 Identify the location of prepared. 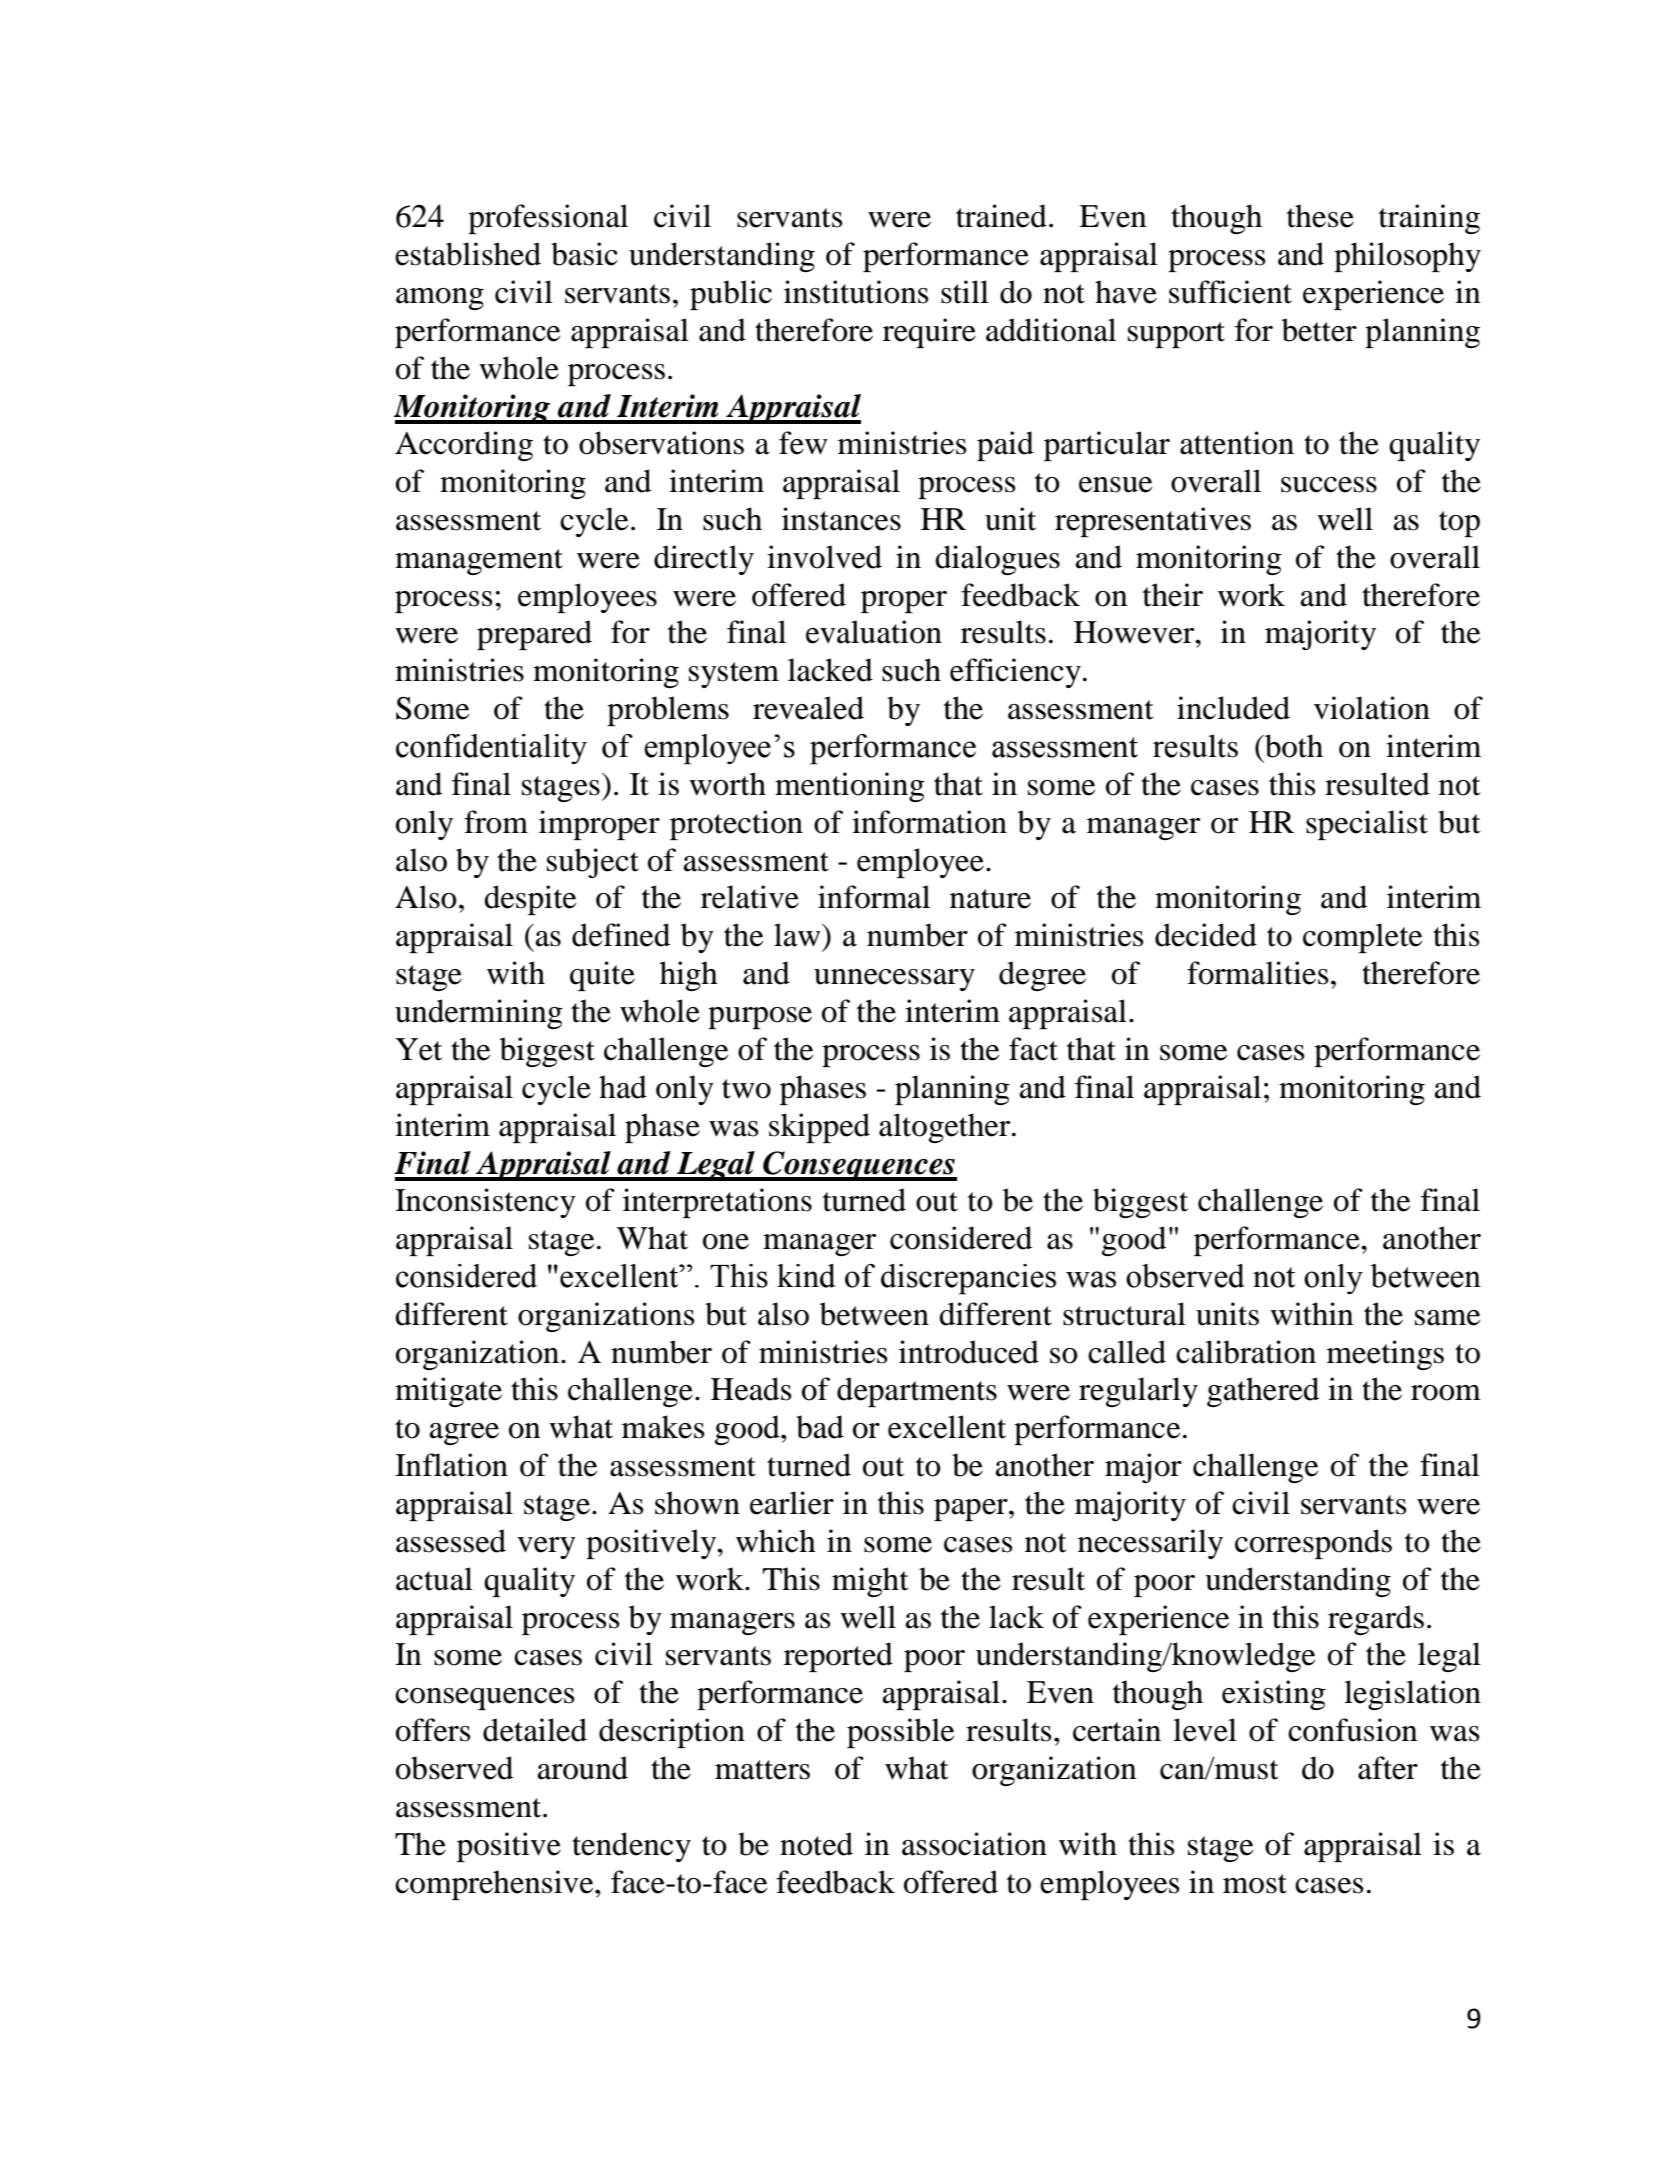
(534, 635).
